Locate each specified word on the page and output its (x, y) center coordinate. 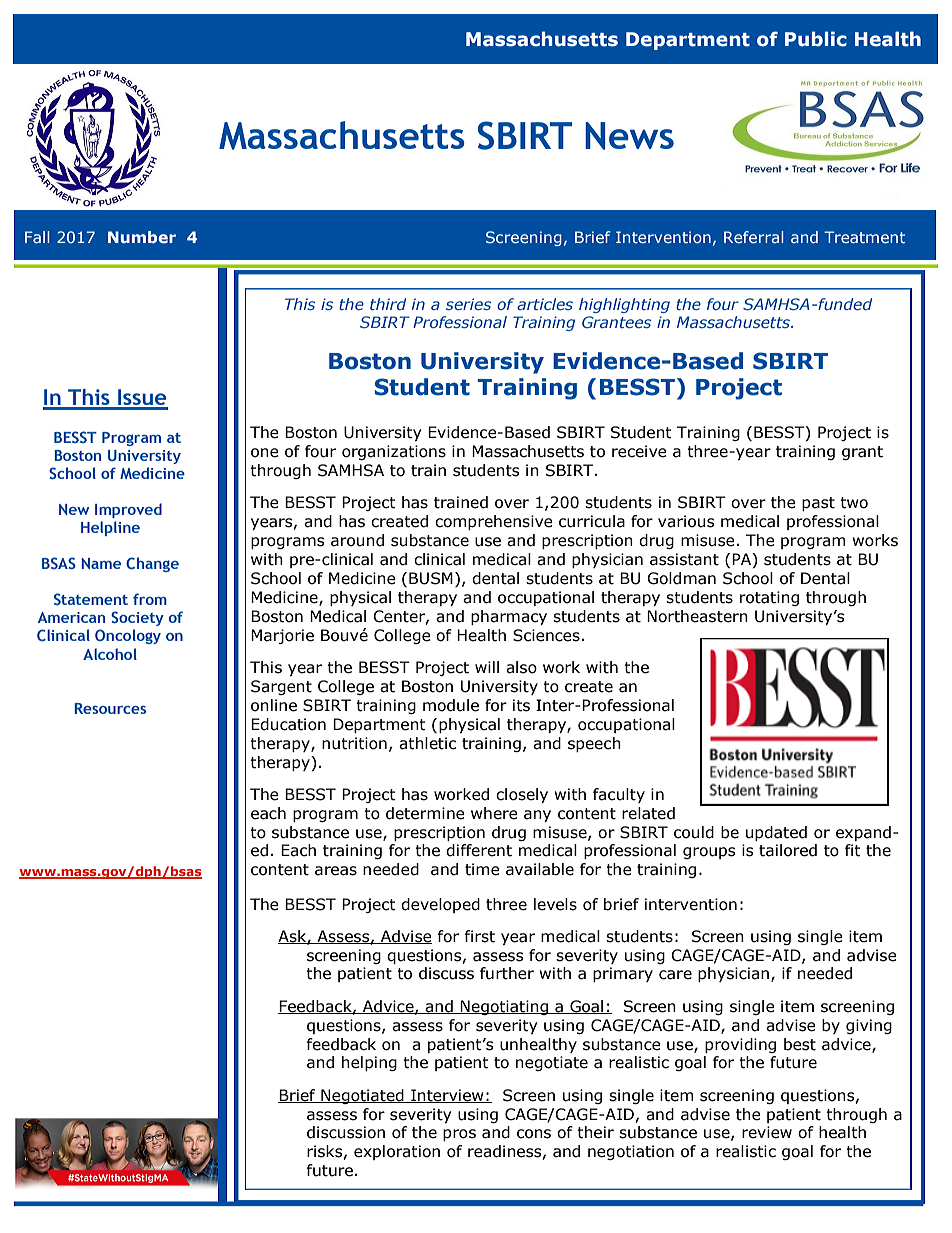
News (629, 136)
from (150, 599)
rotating (769, 598)
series (468, 304)
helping (369, 1063)
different (479, 850)
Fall (37, 237)
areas (336, 871)
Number (142, 237)
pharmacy (509, 617)
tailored (788, 850)
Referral (753, 237)
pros (459, 1135)
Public (816, 39)
